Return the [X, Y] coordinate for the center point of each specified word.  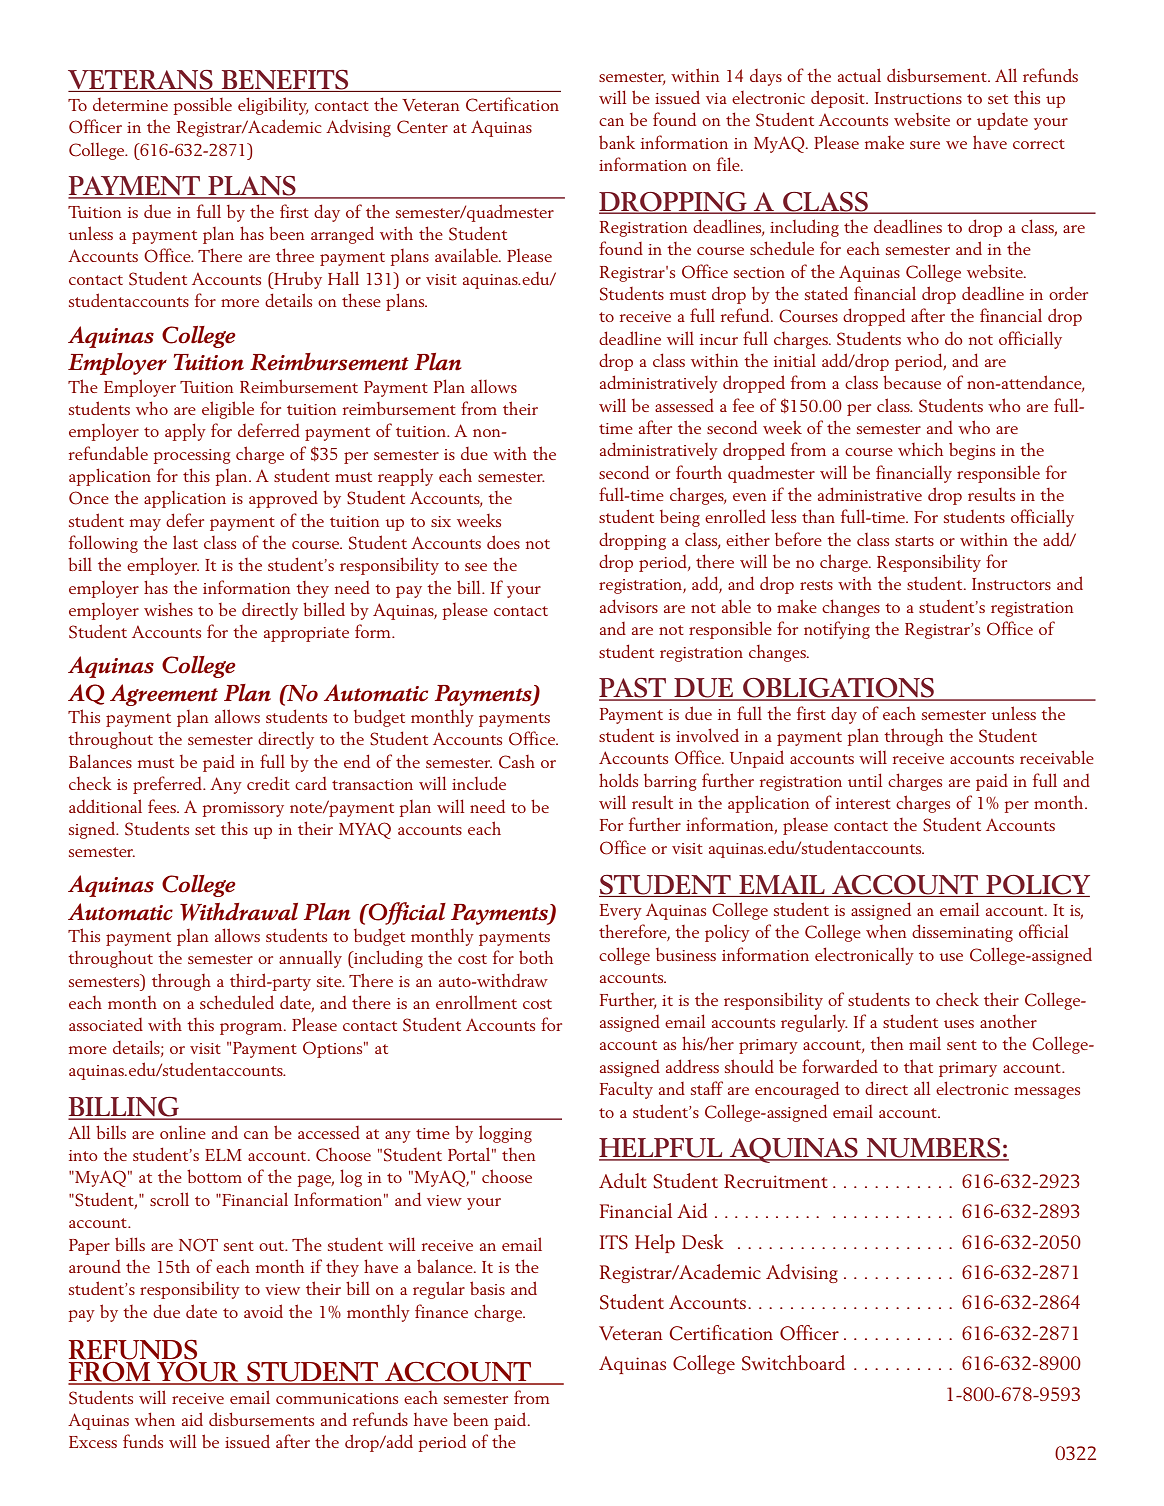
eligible [228, 410]
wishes [168, 609]
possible [203, 106]
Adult [623, 1180]
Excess [93, 1442]
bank [617, 142]
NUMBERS [934, 1149]
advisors [629, 606]
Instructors [1011, 584]
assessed [684, 405]
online [183, 1132]
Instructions [918, 98]
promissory [243, 809]
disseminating [962, 933]
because [912, 382]
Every [621, 912]
